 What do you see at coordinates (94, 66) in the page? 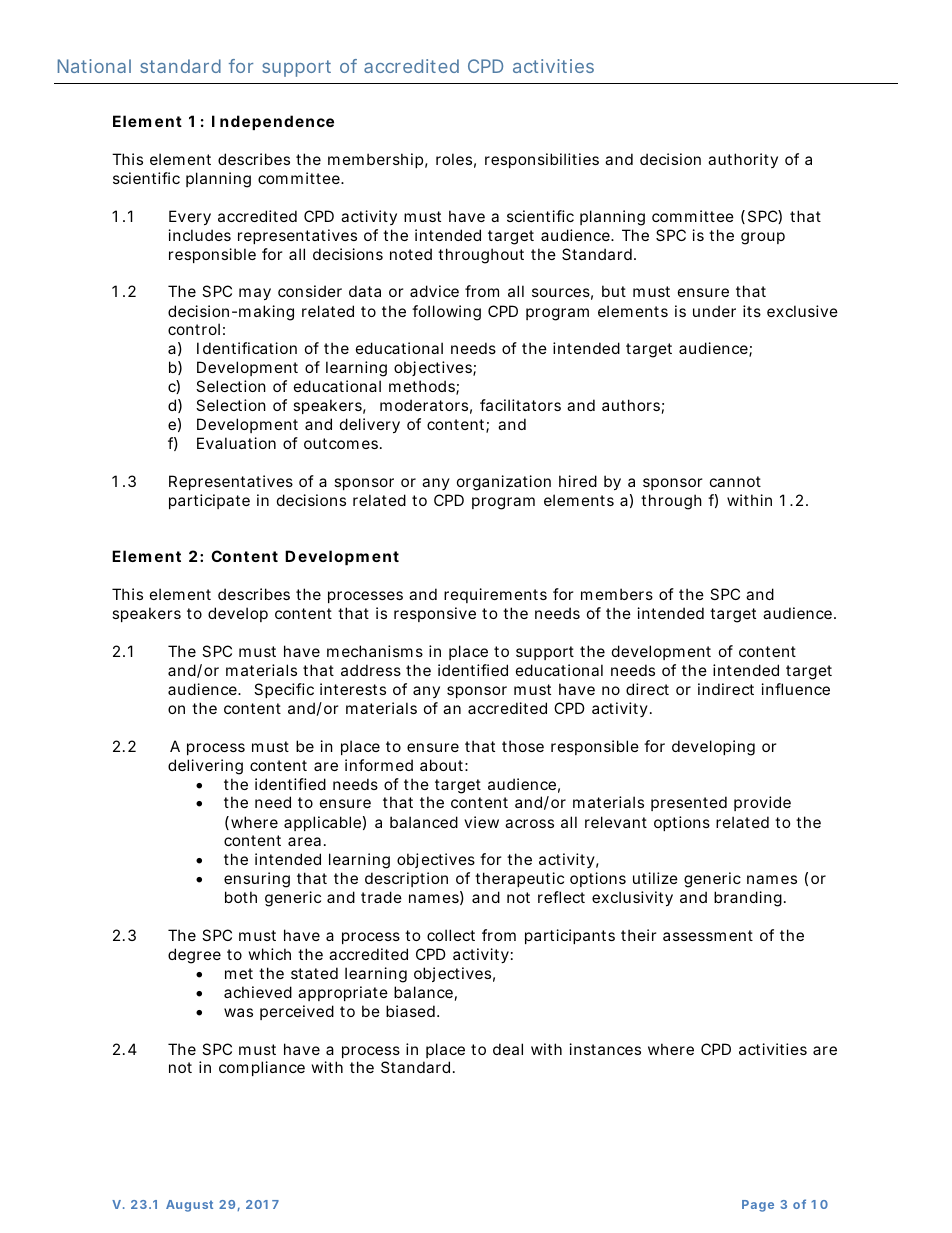
I see `National` at bounding box center [94, 66].
